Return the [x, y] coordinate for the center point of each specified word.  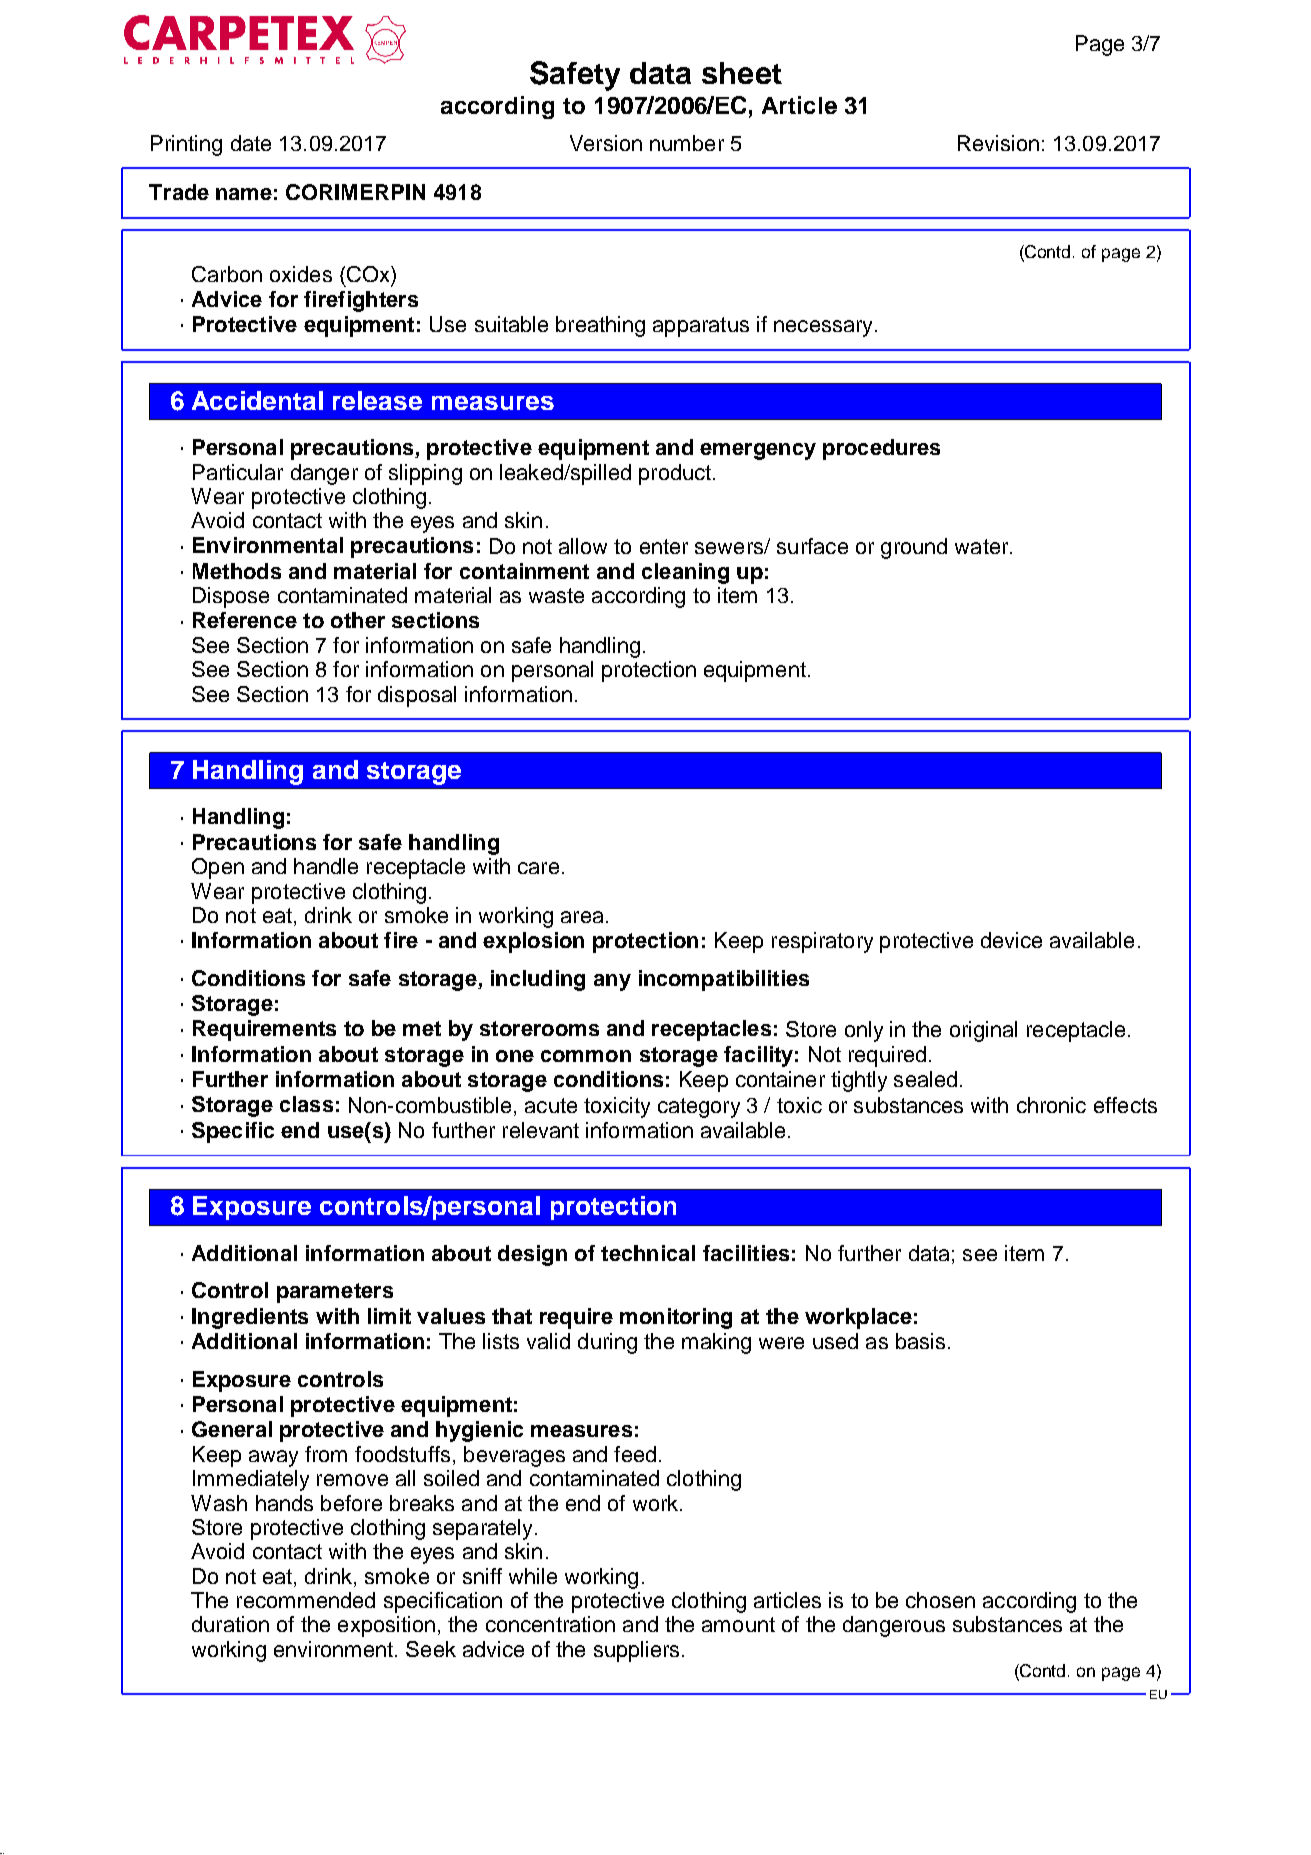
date [251, 143]
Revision [998, 143]
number [687, 143]
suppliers [636, 1651]
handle [326, 866]
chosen [940, 1600]
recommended [306, 1600]
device [1011, 940]
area [582, 917]
